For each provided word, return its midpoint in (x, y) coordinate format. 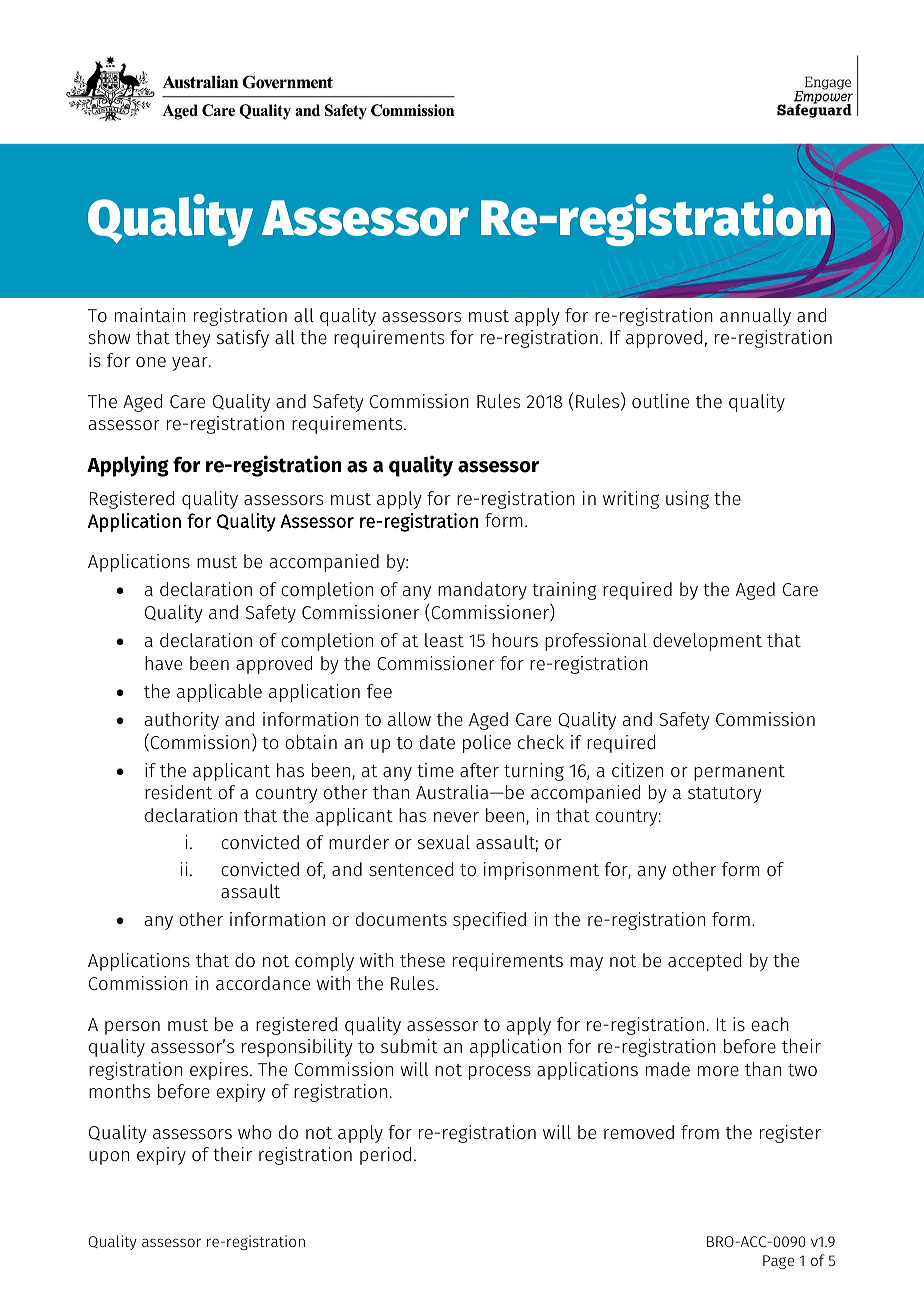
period (385, 1156)
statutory (725, 795)
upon (109, 1158)
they (193, 339)
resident (178, 792)
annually (755, 317)
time (435, 770)
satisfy (243, 339)
